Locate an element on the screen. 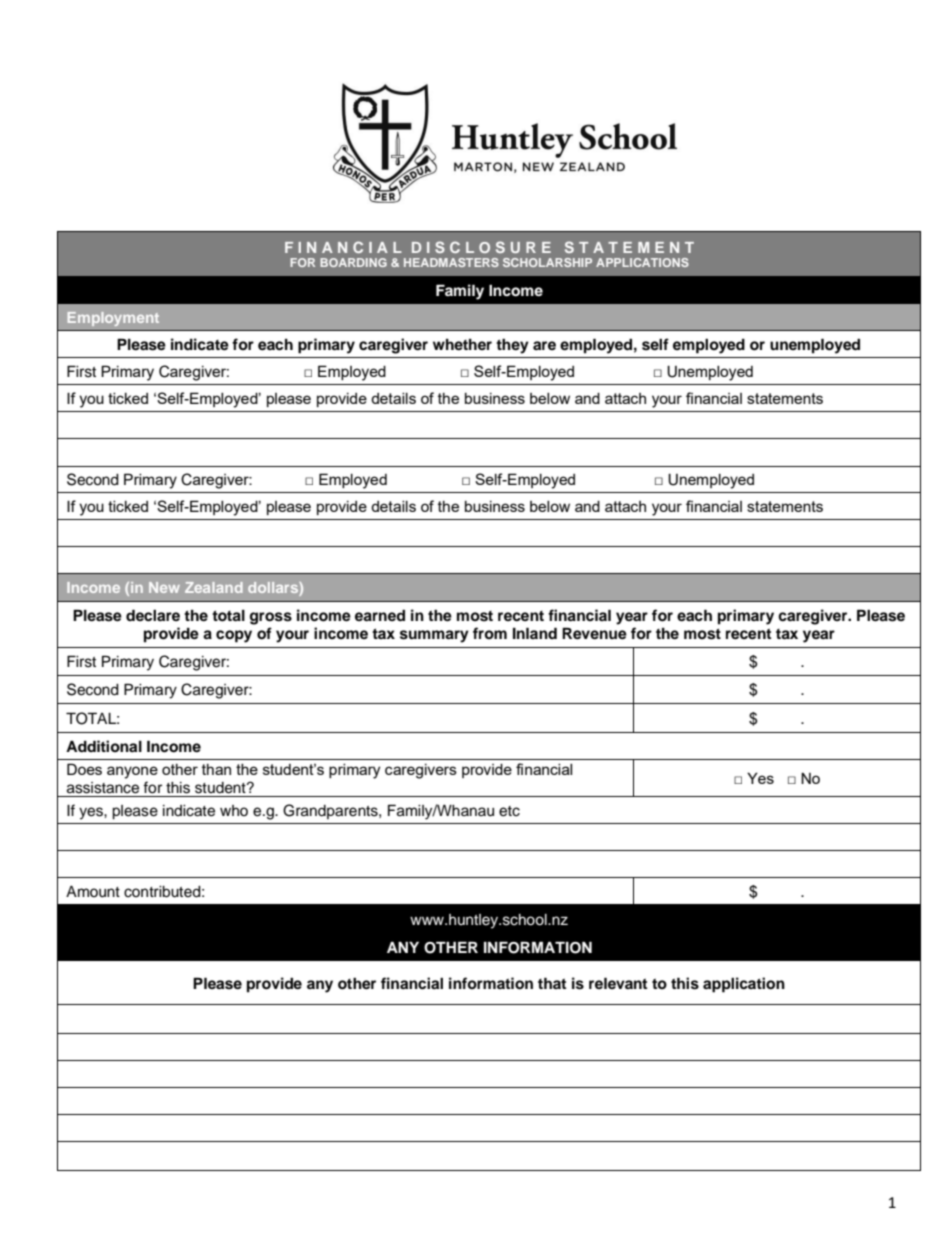  that is located at coordinates (552, 983).
